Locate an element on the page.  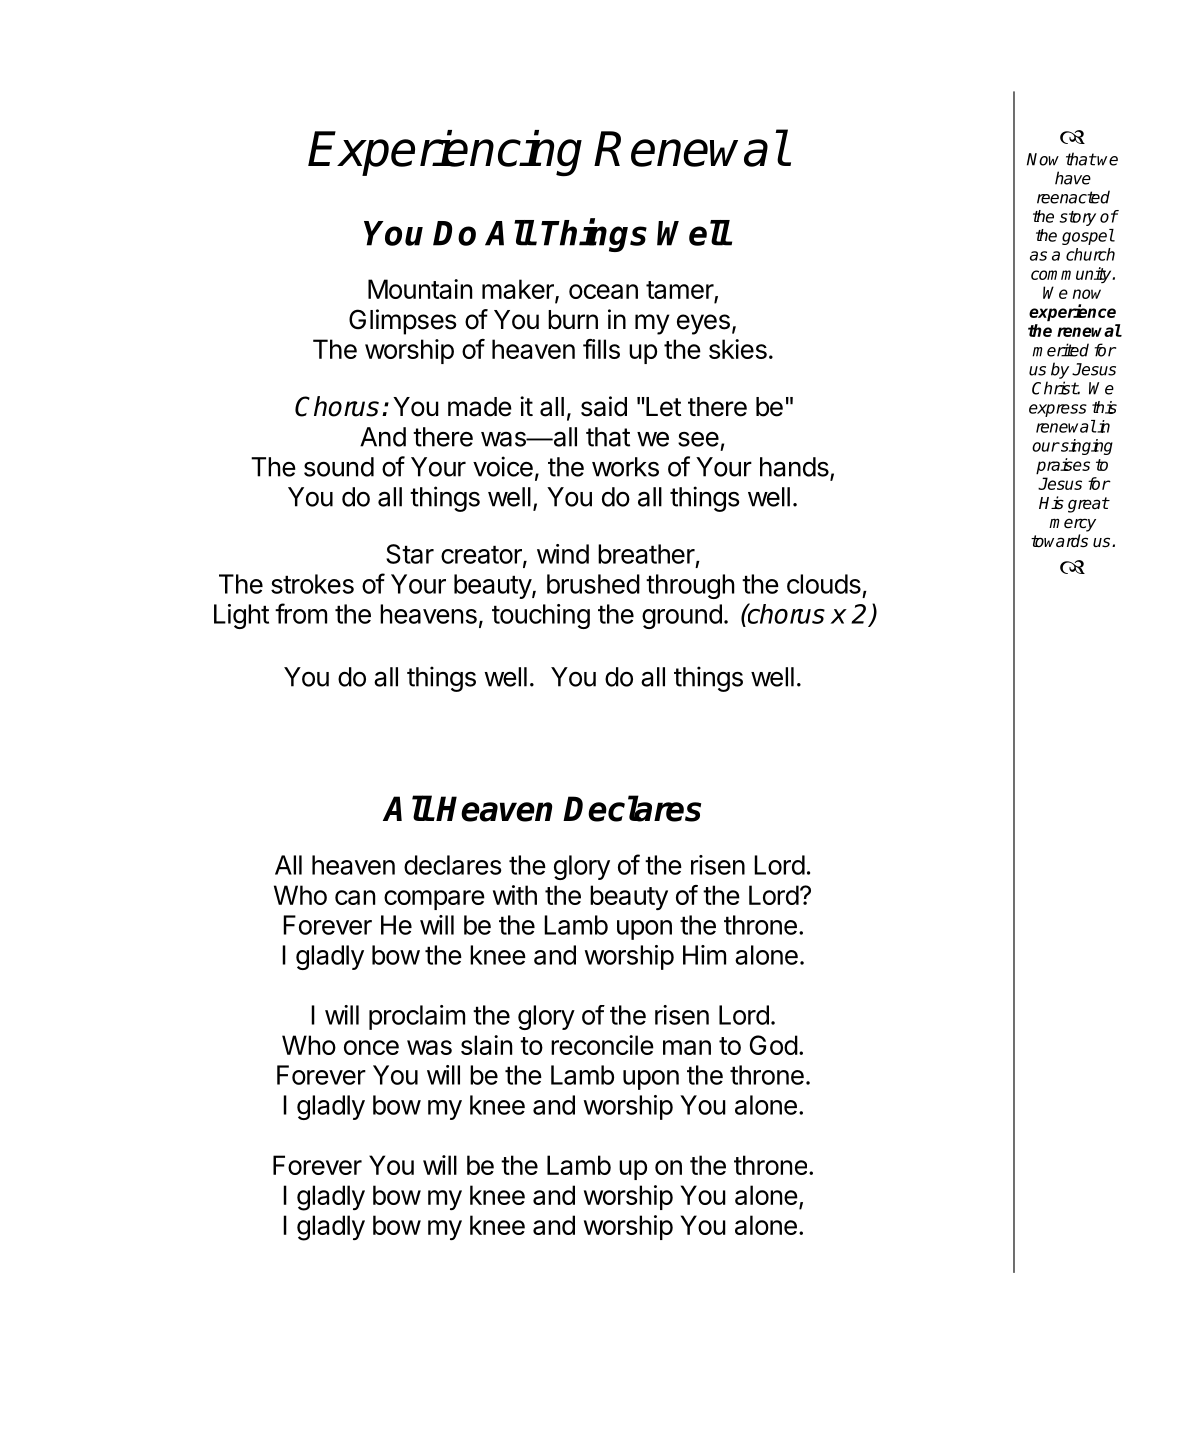
Mountain is located at coordinates (420, 289).
